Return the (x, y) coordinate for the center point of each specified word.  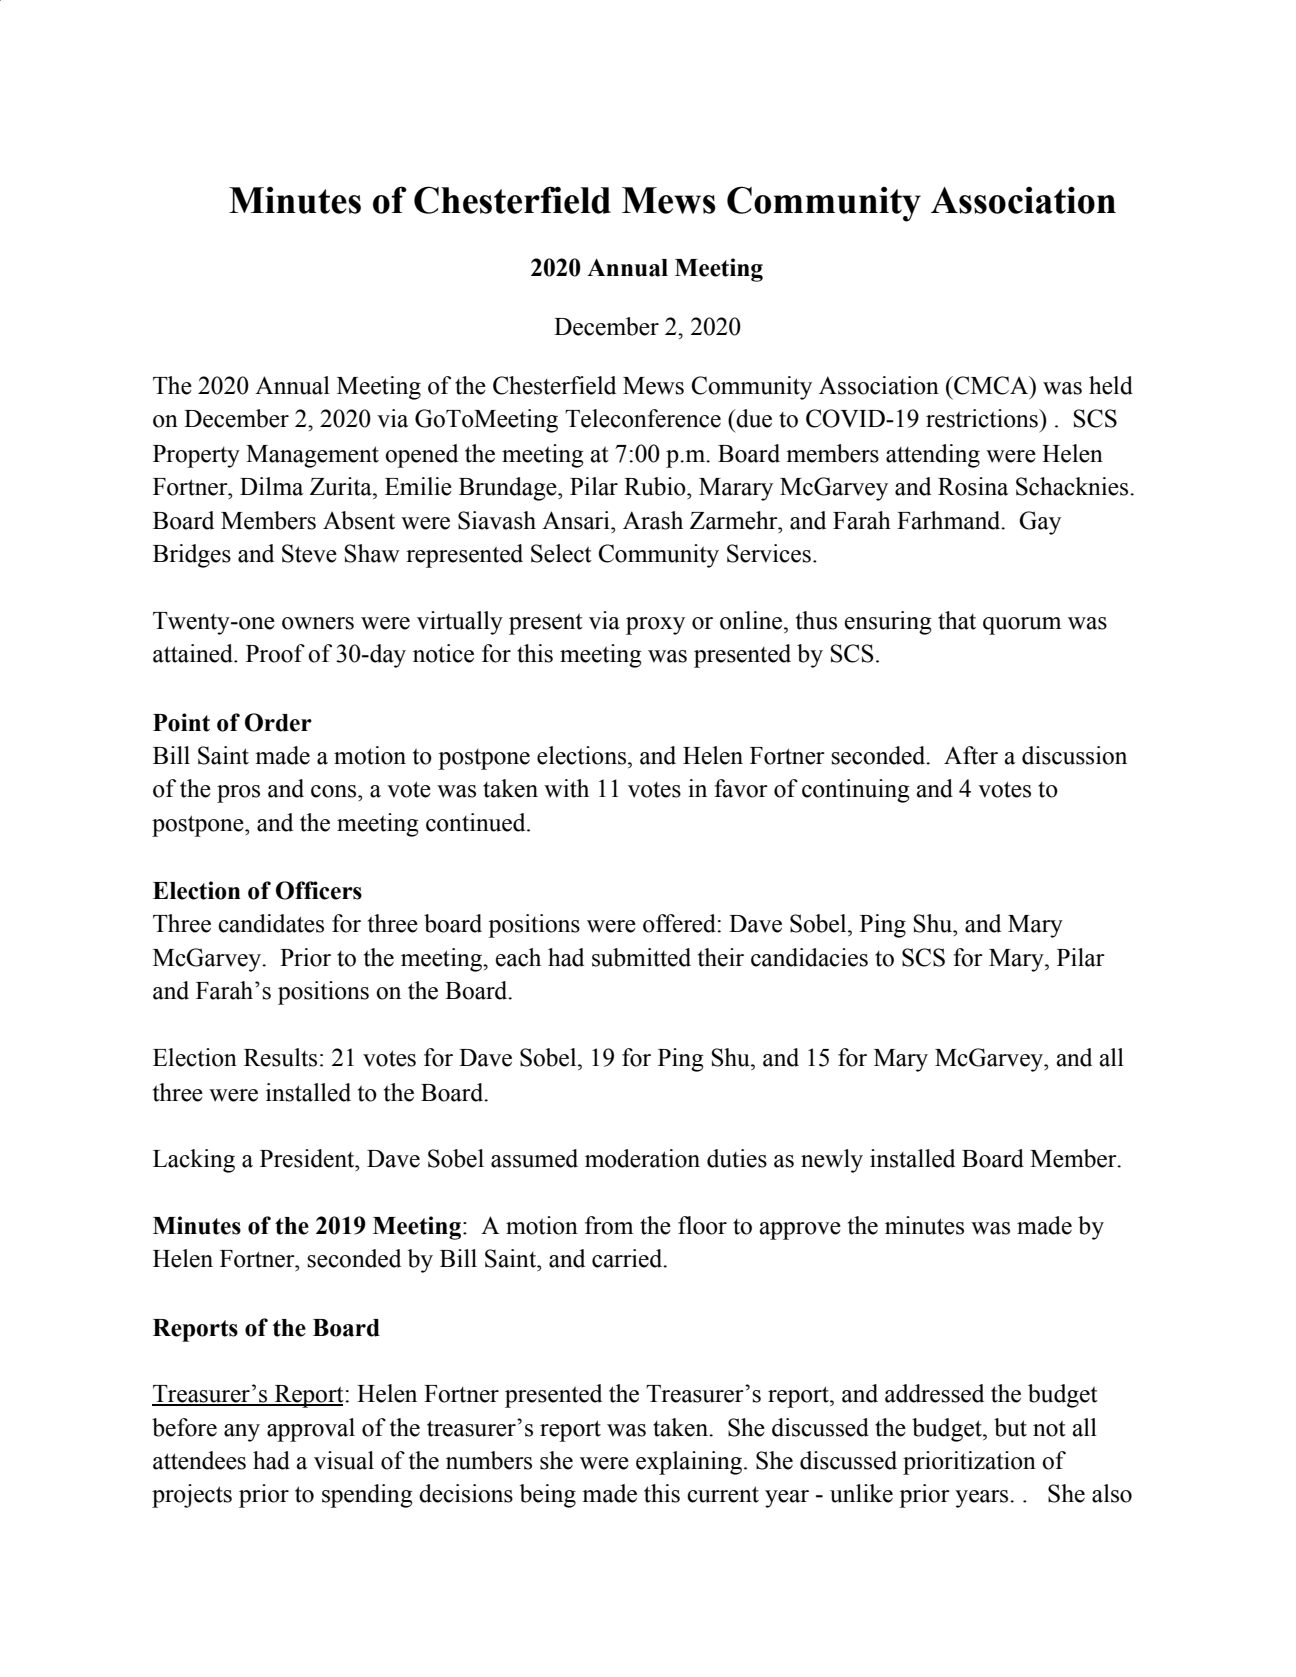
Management (312, 456)
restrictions (983, 418)
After (971, 755)
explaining (690, 1463)
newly (832, 1161)
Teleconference (643, 418)
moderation (642, 1158)
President (308, 1158)
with (566, 788)
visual (344, 1460)
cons (335, 791)
